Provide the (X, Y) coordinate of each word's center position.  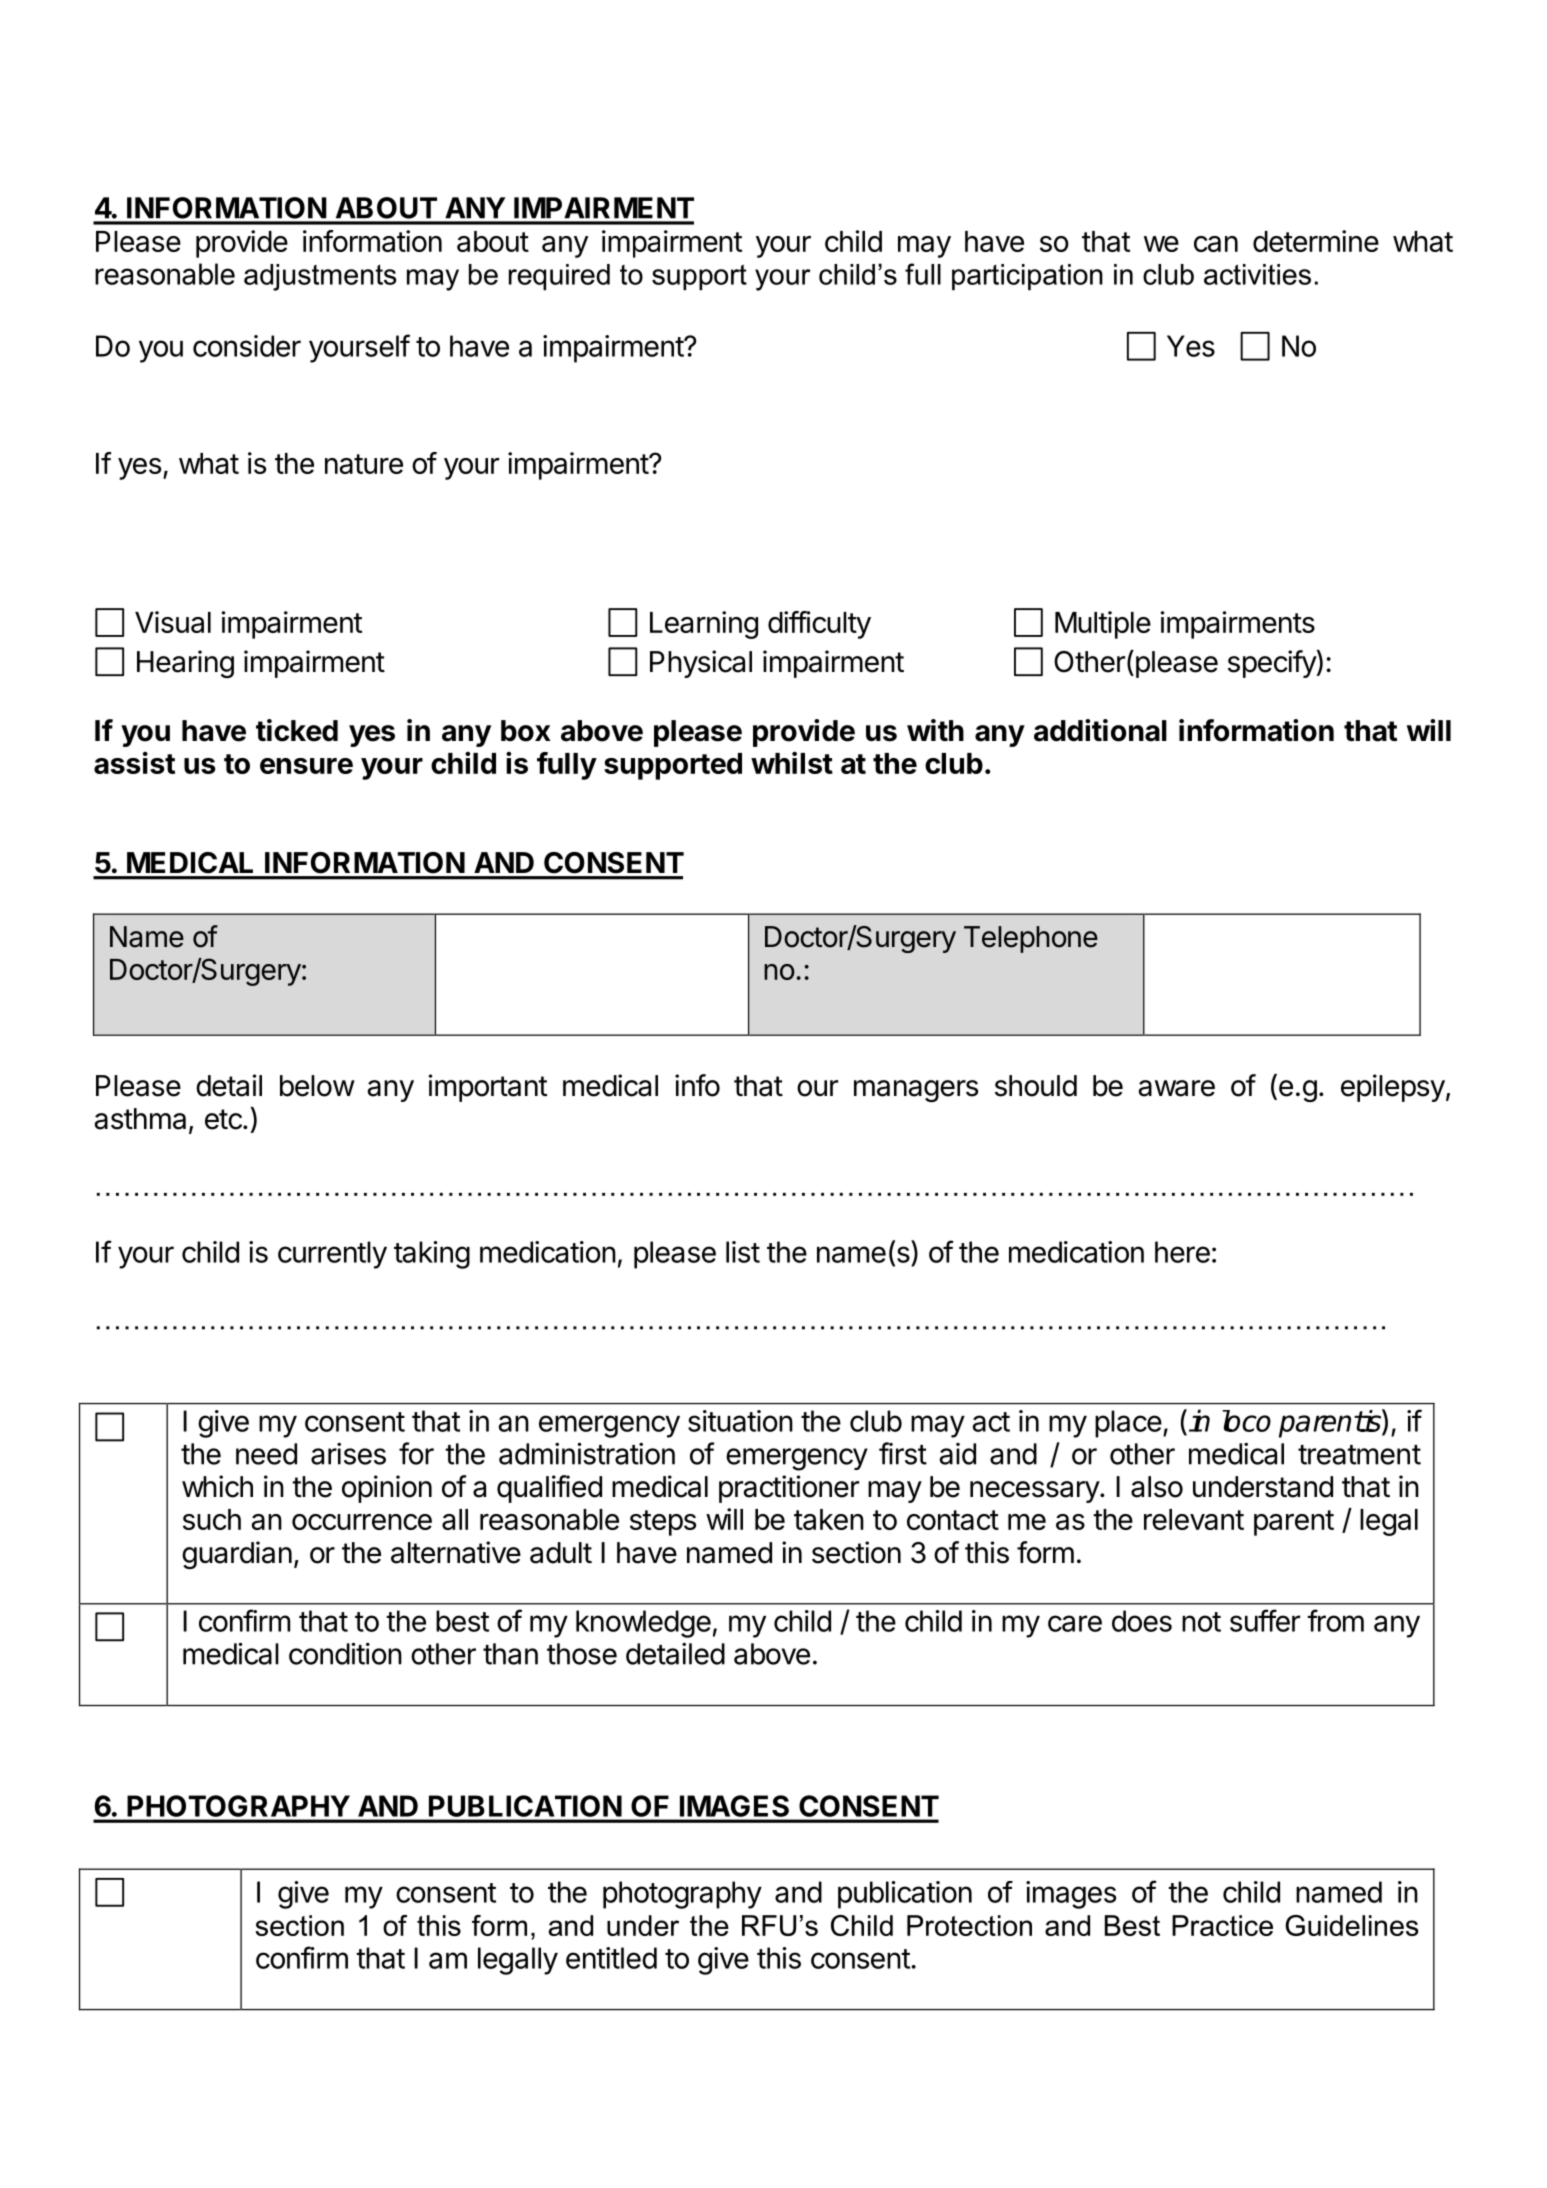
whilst (792, 762)
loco (1247, 1421)
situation (740, 1421)
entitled (611, 1958)
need (266, 1454)
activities (1257, 274)
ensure (306, 766)
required (559, 277)
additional (1100, 730)
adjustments (320, 277)
